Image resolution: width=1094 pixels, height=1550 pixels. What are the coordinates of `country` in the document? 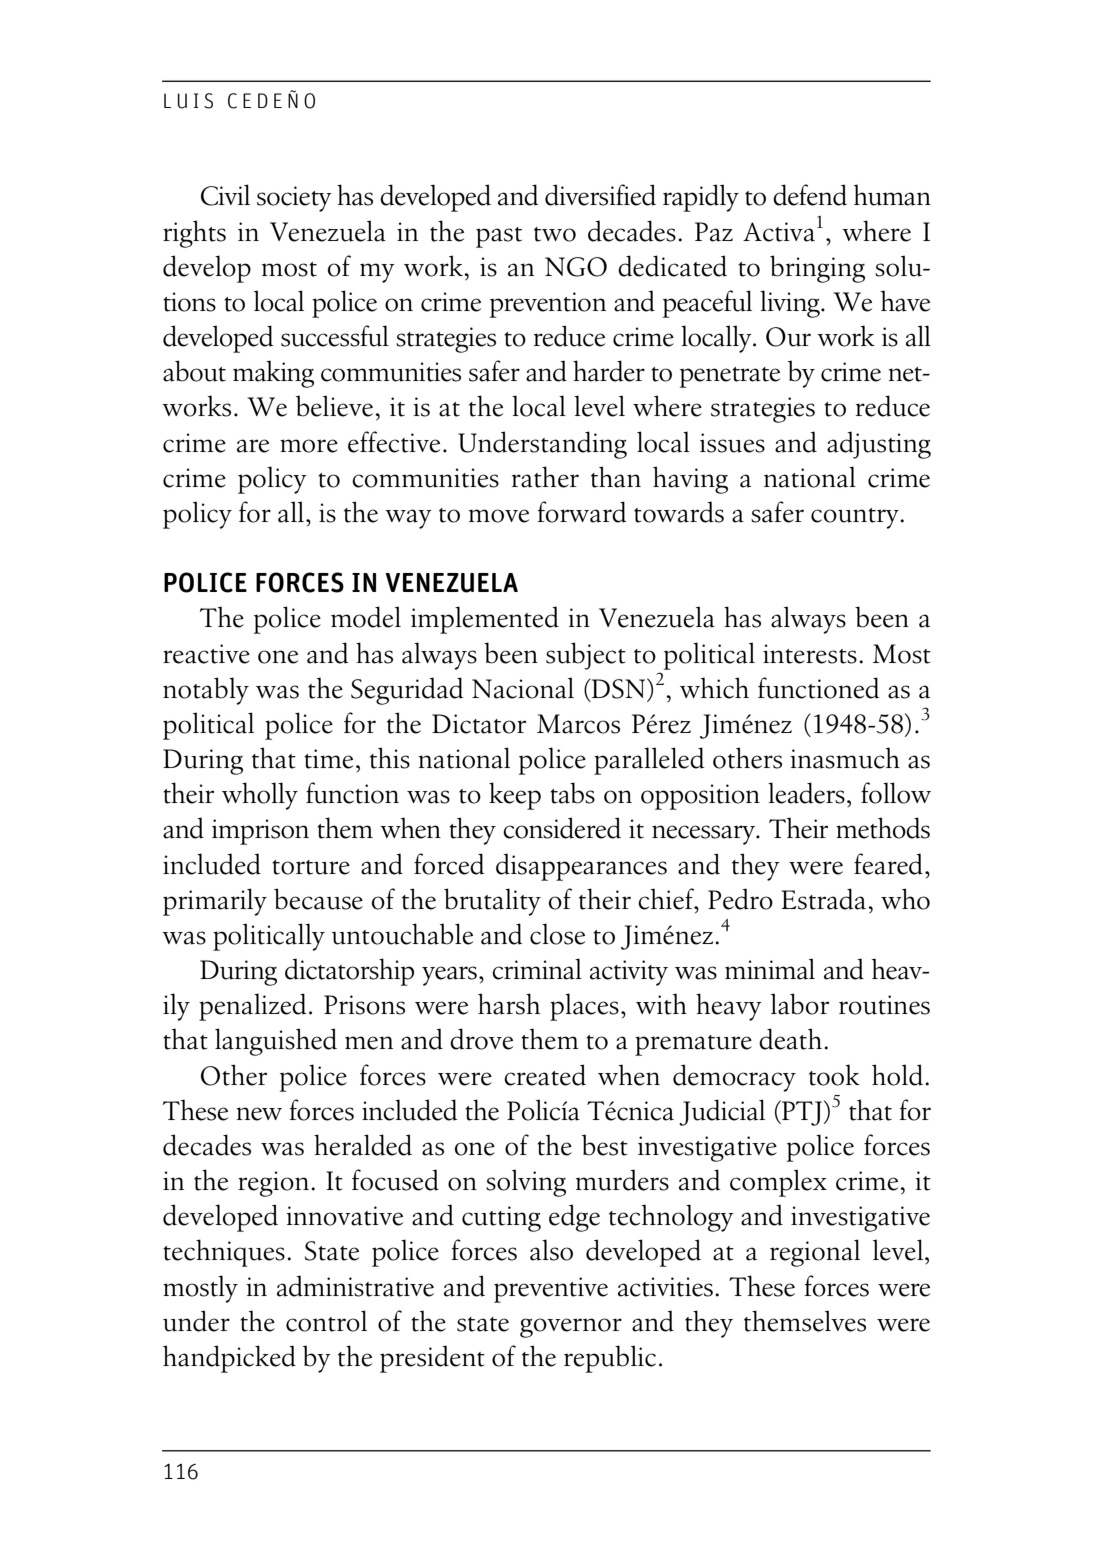 It's located at (856, 518).
